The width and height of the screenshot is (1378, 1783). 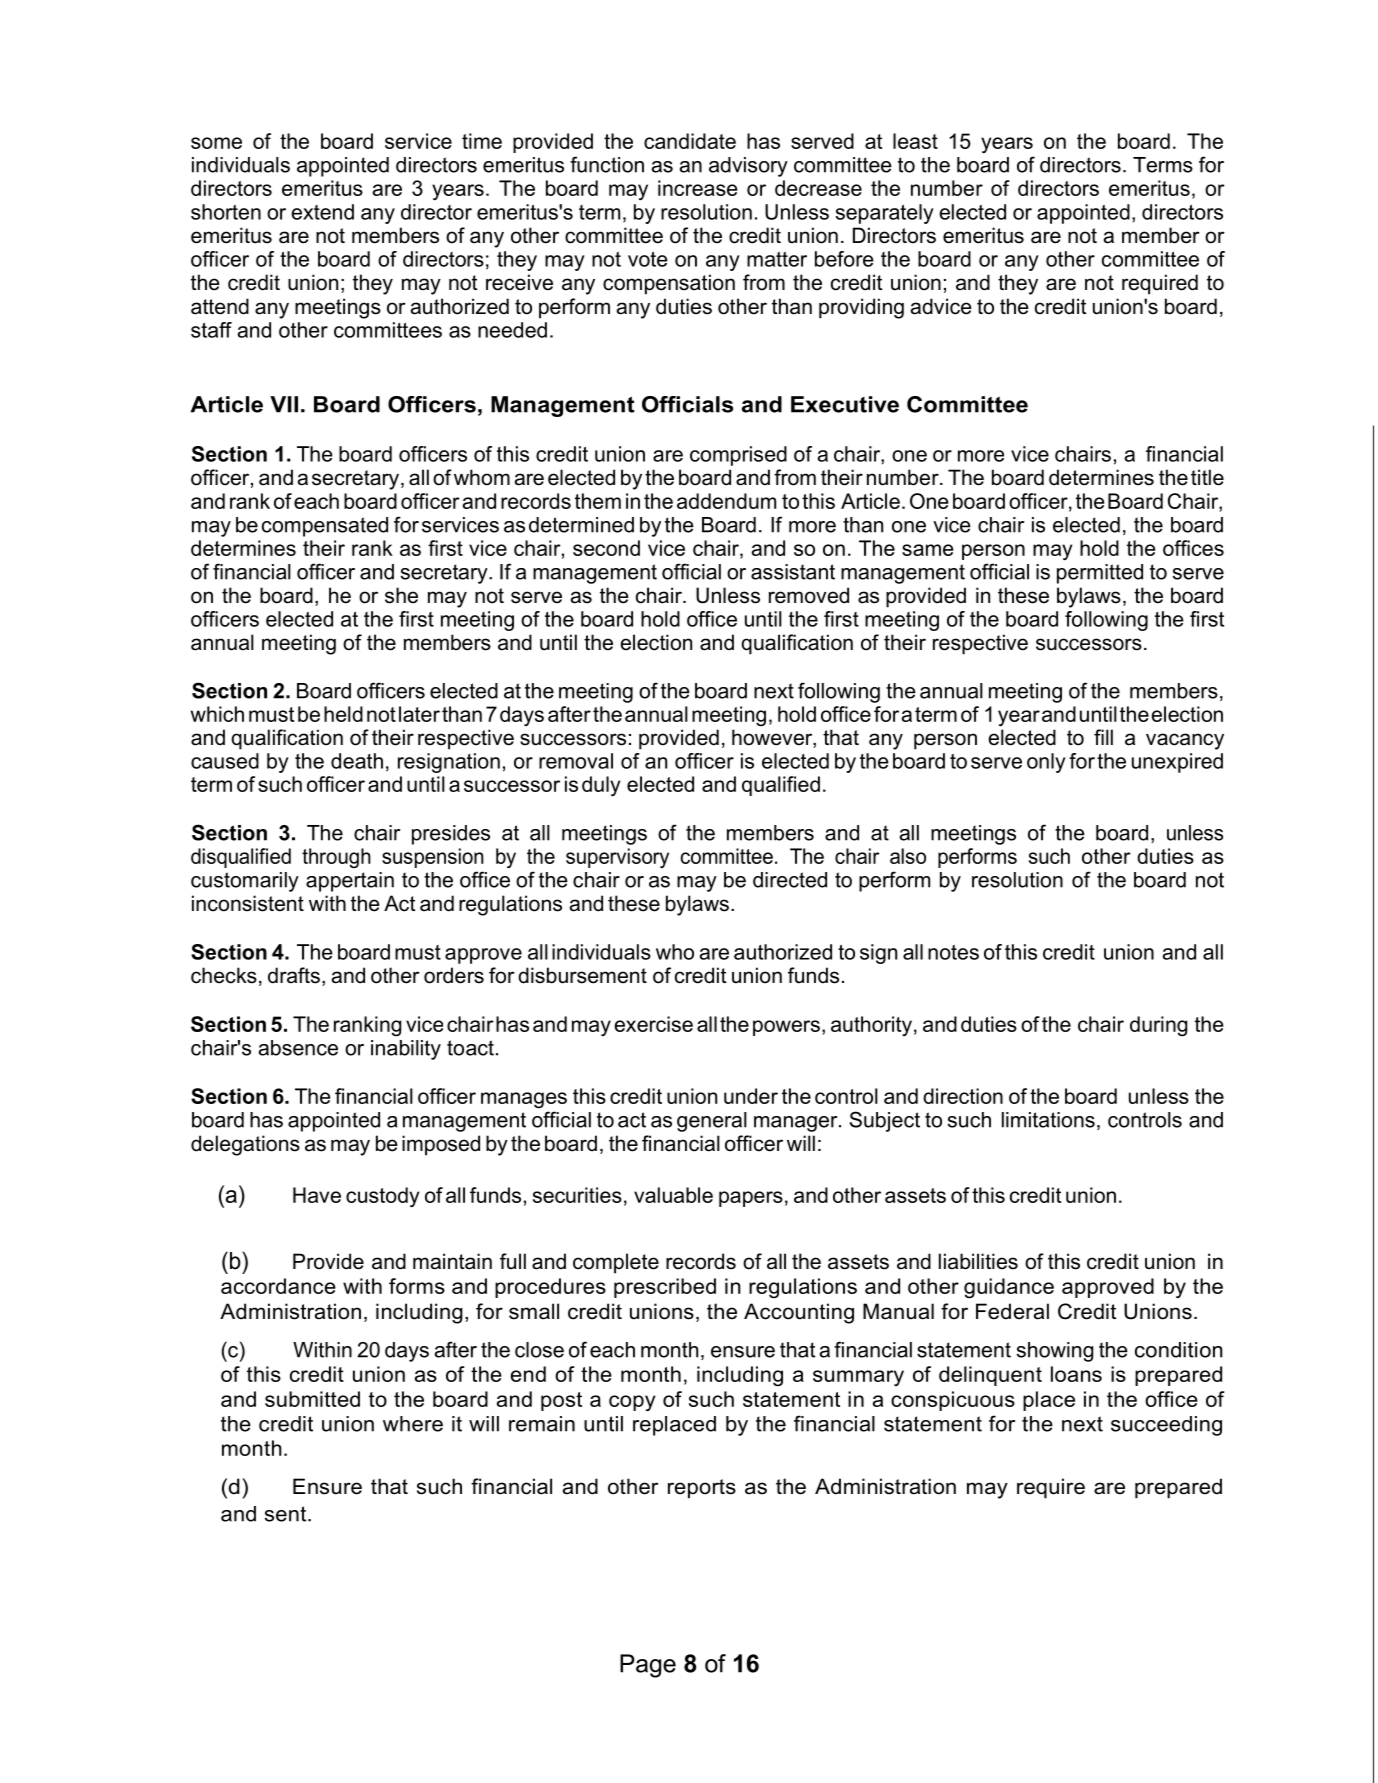 I want to click on directed, so click(x=790, y=880).
